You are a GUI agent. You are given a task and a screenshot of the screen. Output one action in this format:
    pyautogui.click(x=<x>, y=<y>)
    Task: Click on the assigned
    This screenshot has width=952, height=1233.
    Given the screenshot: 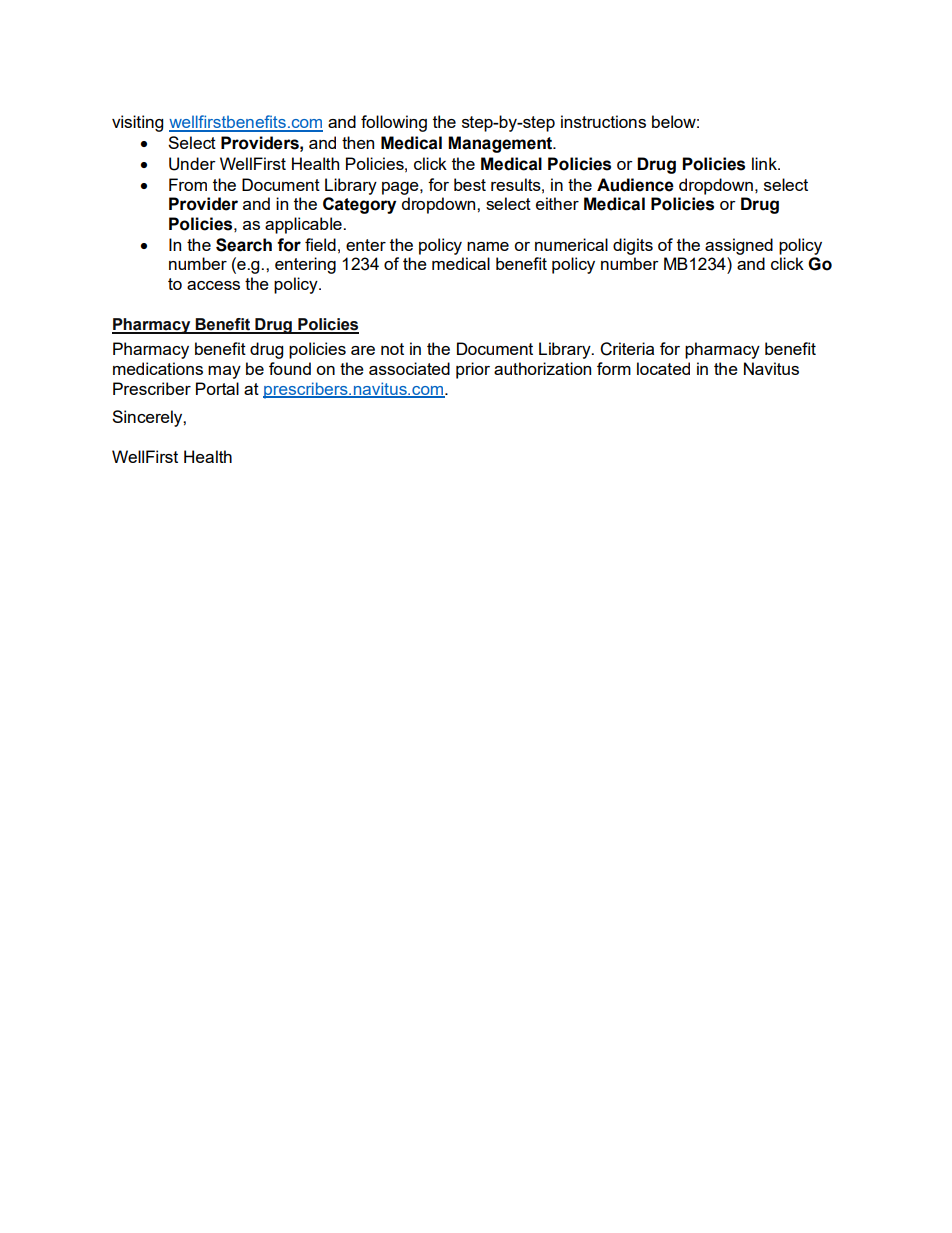 What is the action you would take?
    pyautogui.click(x=739, y=246)
